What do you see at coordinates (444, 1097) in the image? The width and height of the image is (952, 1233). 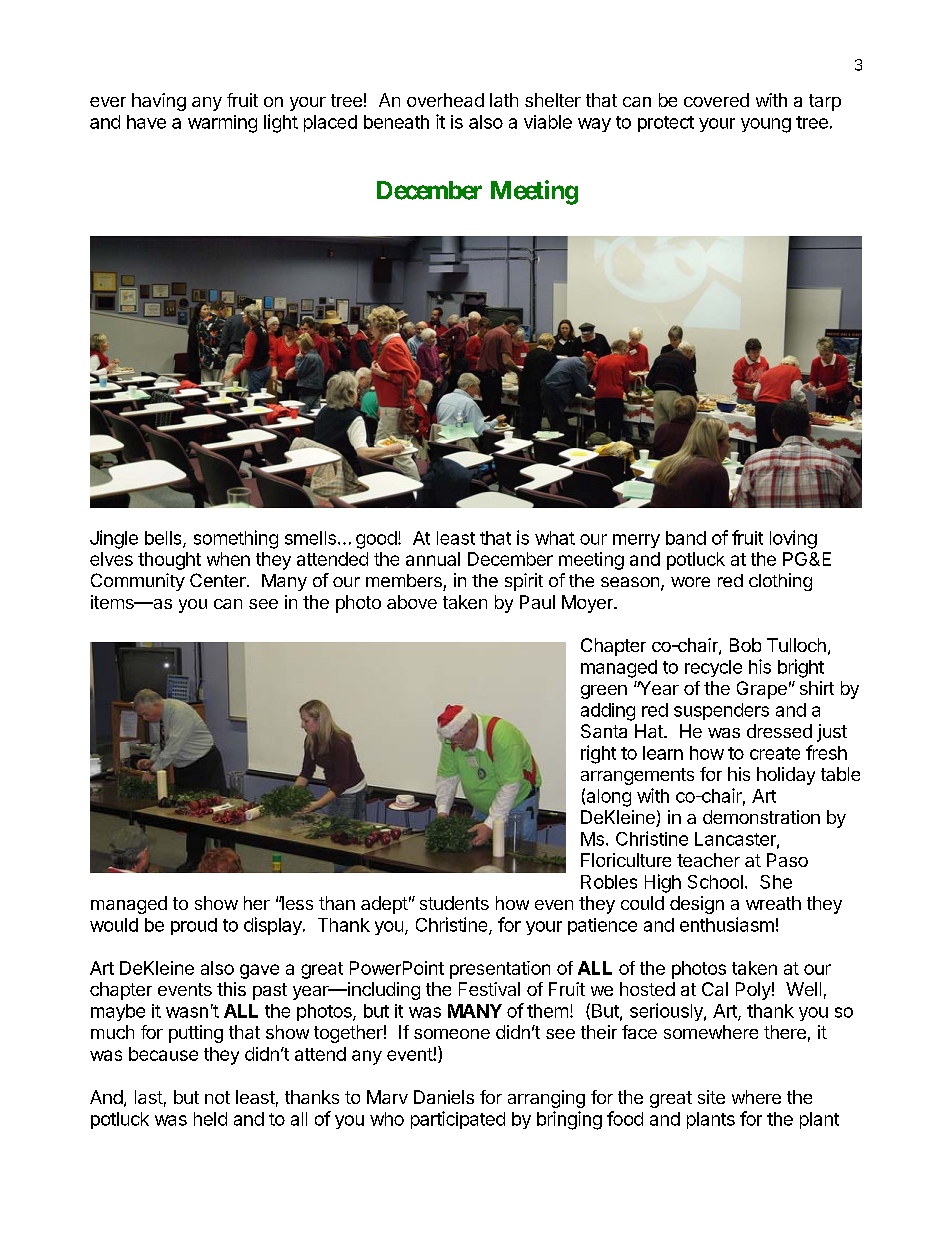 I see `Daniels` at bounding box center [444, 1097].
